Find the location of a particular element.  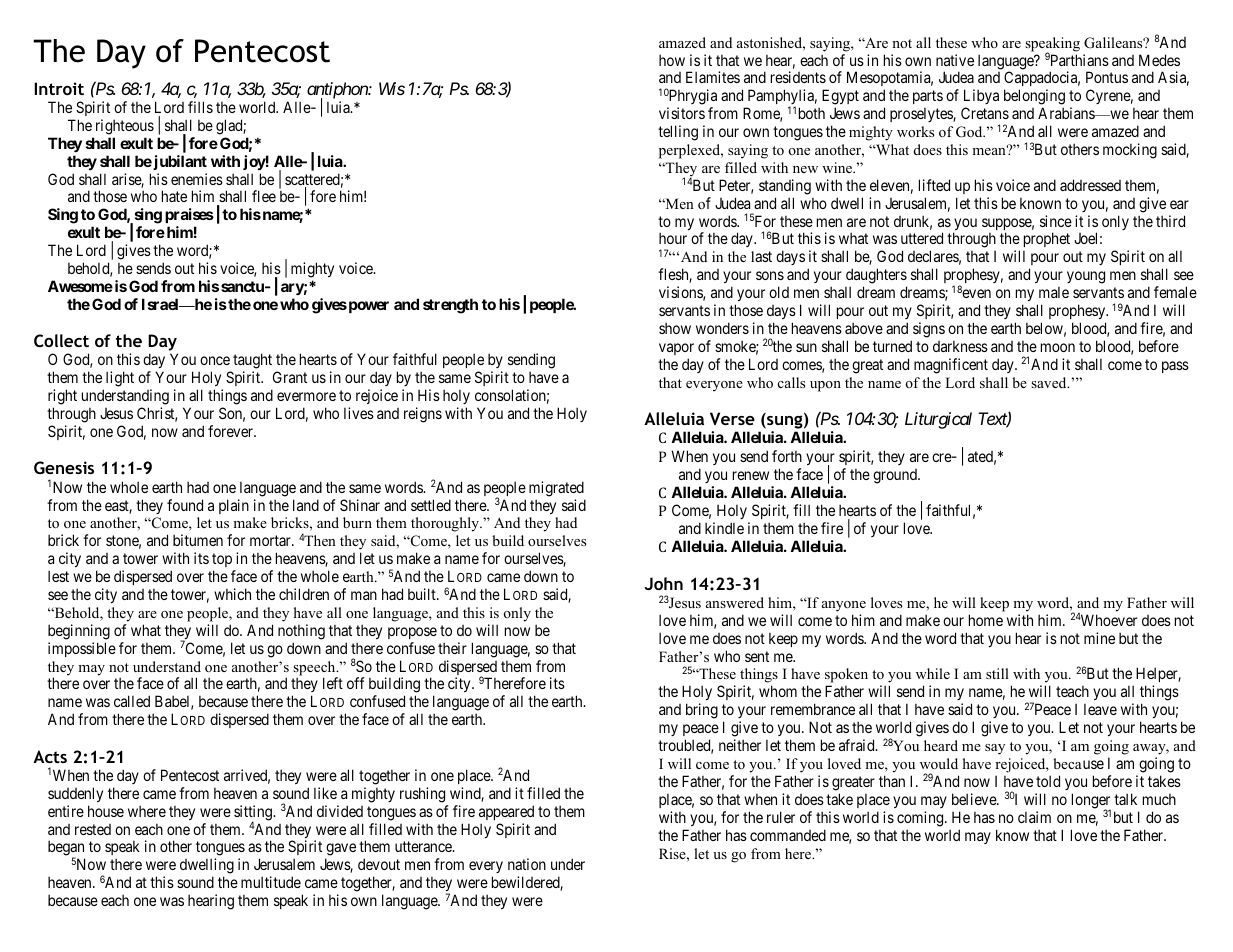

Awesome is located at coordinates (80, 286).
